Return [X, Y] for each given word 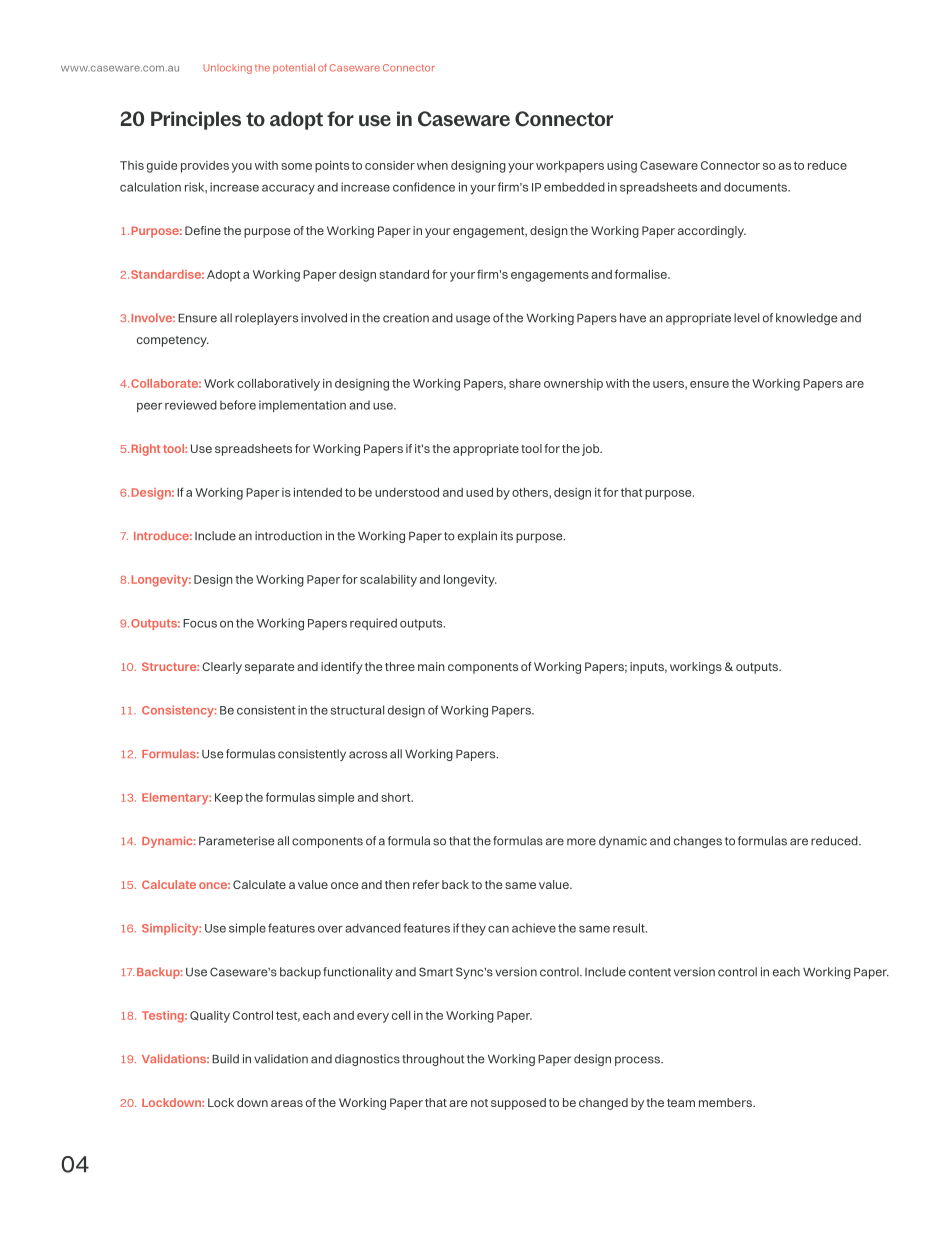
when [432, 165]
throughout [433, 1060]
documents [756, 187]
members [726, 1102]
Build [225, 1059]
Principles [196, 120]
